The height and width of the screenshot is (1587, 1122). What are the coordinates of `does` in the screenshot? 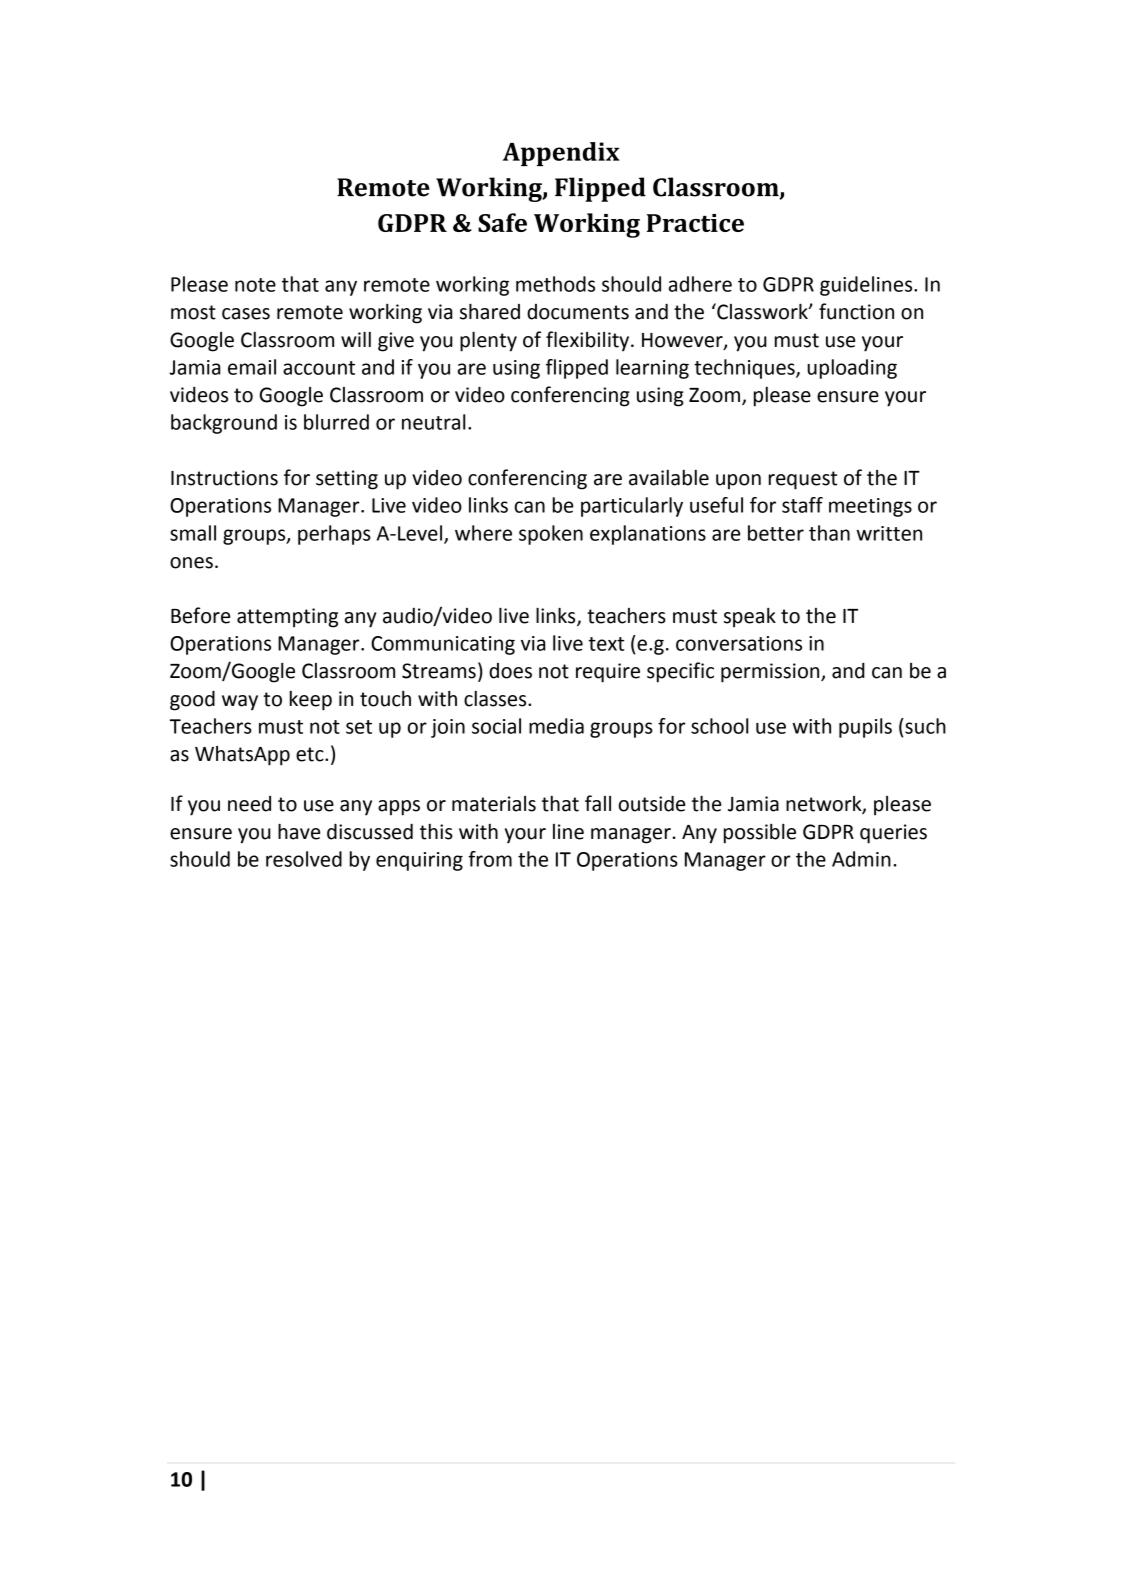 It's located at (510, 671).
